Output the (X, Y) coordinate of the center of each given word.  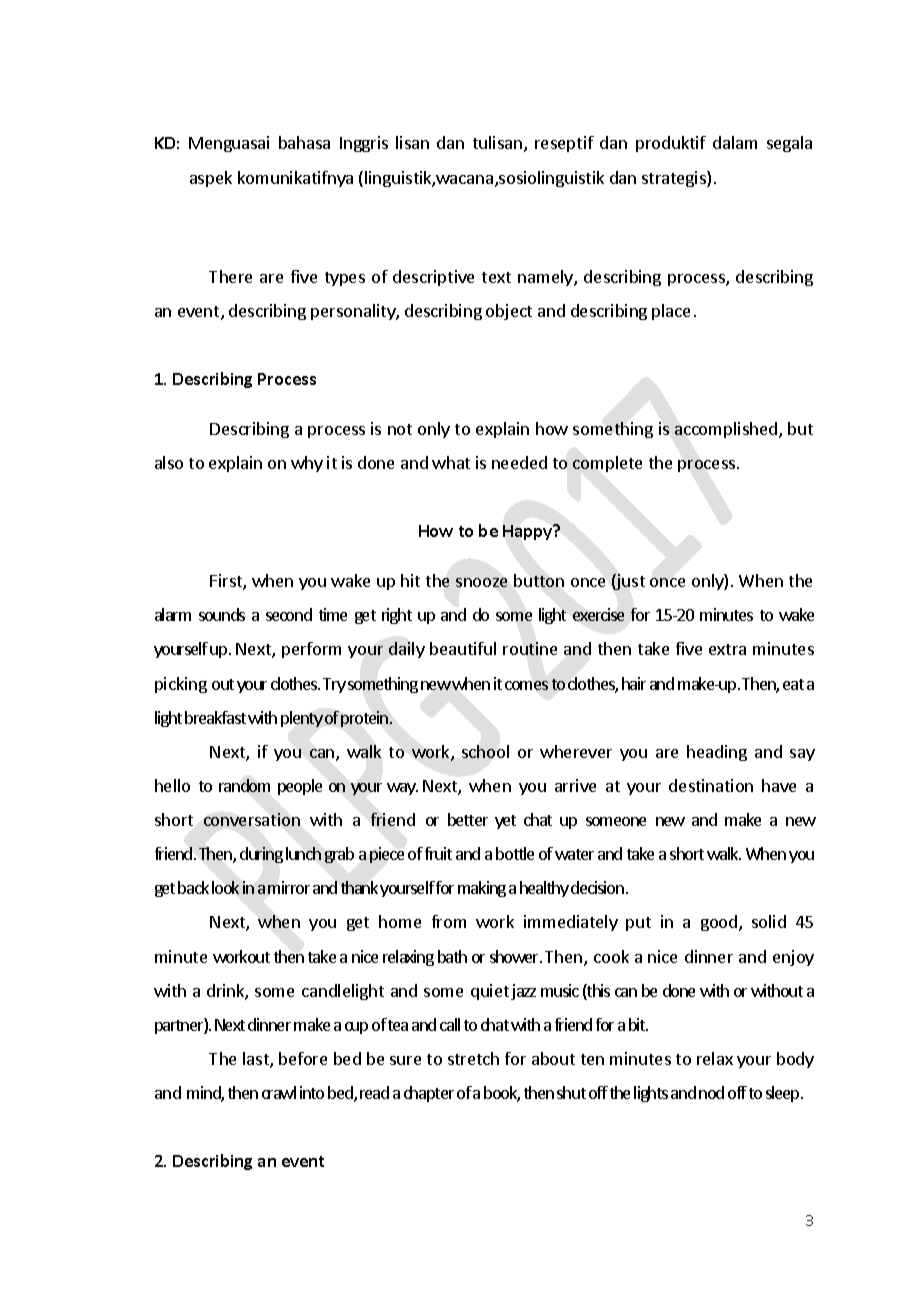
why (307, 464)
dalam (735, 142)
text (496, 277)
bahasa (304, 142)
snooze (481, 582)
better (468, 819)
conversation (252, 819)
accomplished (726, 430)
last (257, 1060)
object (509, 312)
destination (711, 785)
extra (727, 649)
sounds (222, 614)
